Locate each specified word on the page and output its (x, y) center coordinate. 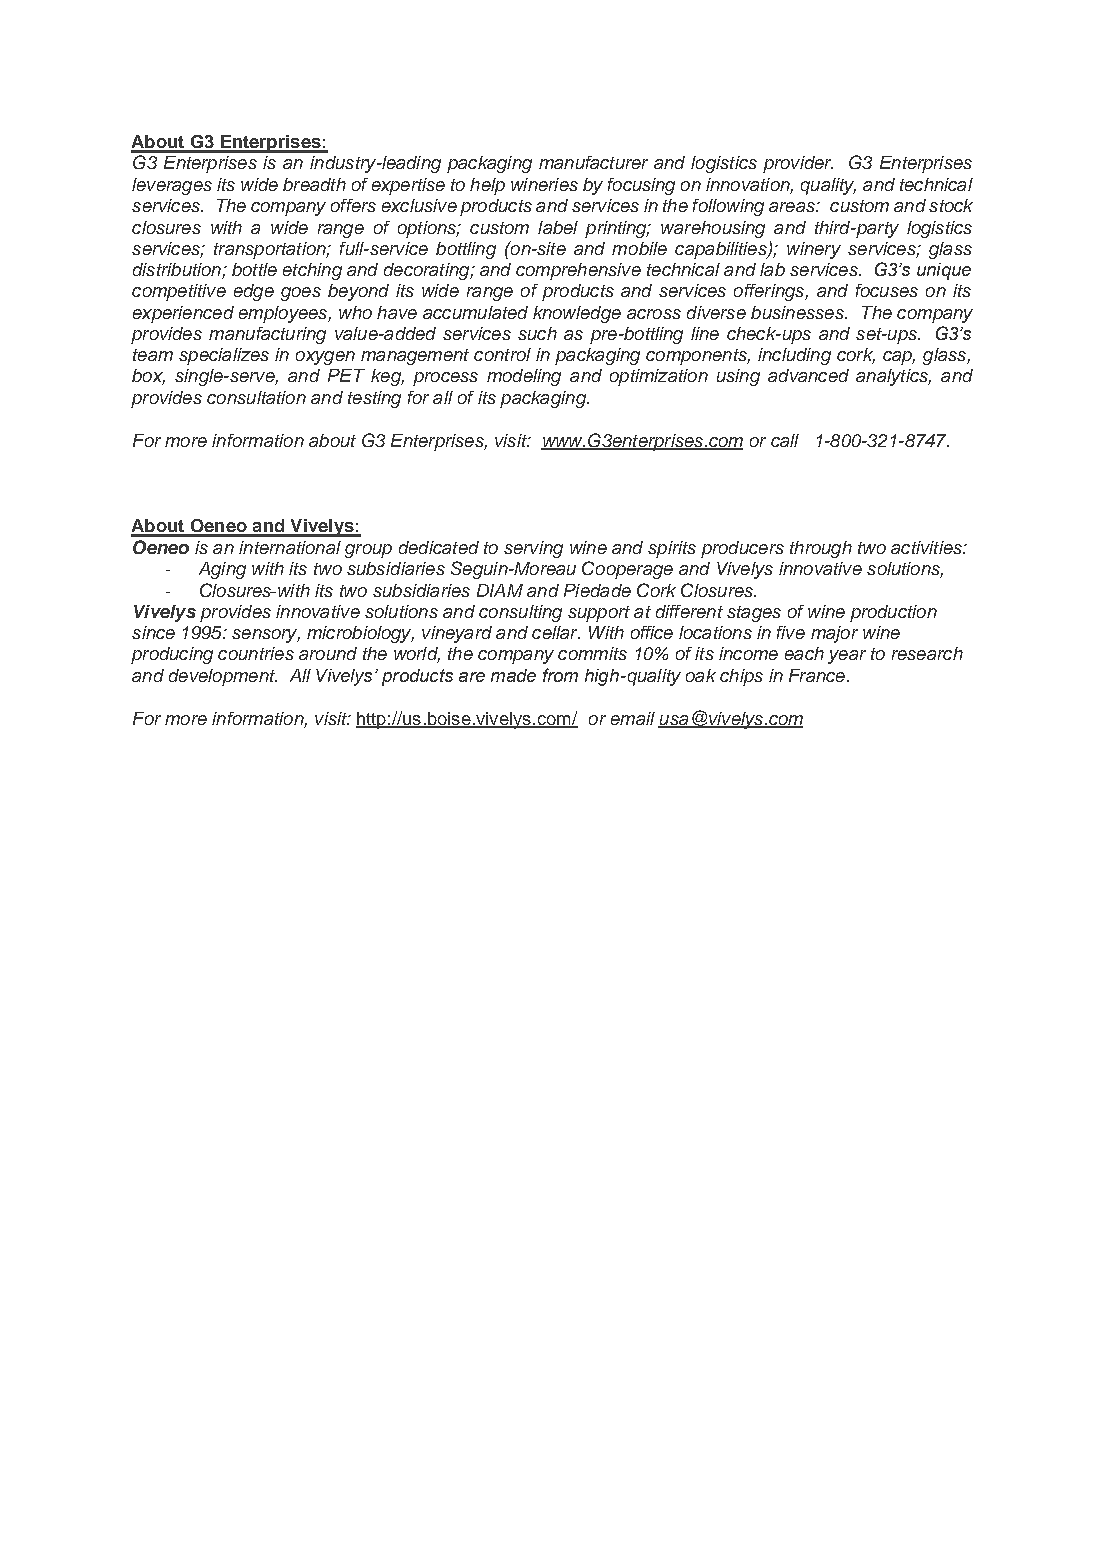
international (290, 547)
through (821, 549)
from (560, 675)
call (785, 440)
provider (798, 164)
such (537, 333)
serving (533, 549)
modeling (524, 377)
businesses (798, 312)
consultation (256, 397)
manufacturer (593, 162)
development (223, 677)
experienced (183, 314)
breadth (314, 184)
